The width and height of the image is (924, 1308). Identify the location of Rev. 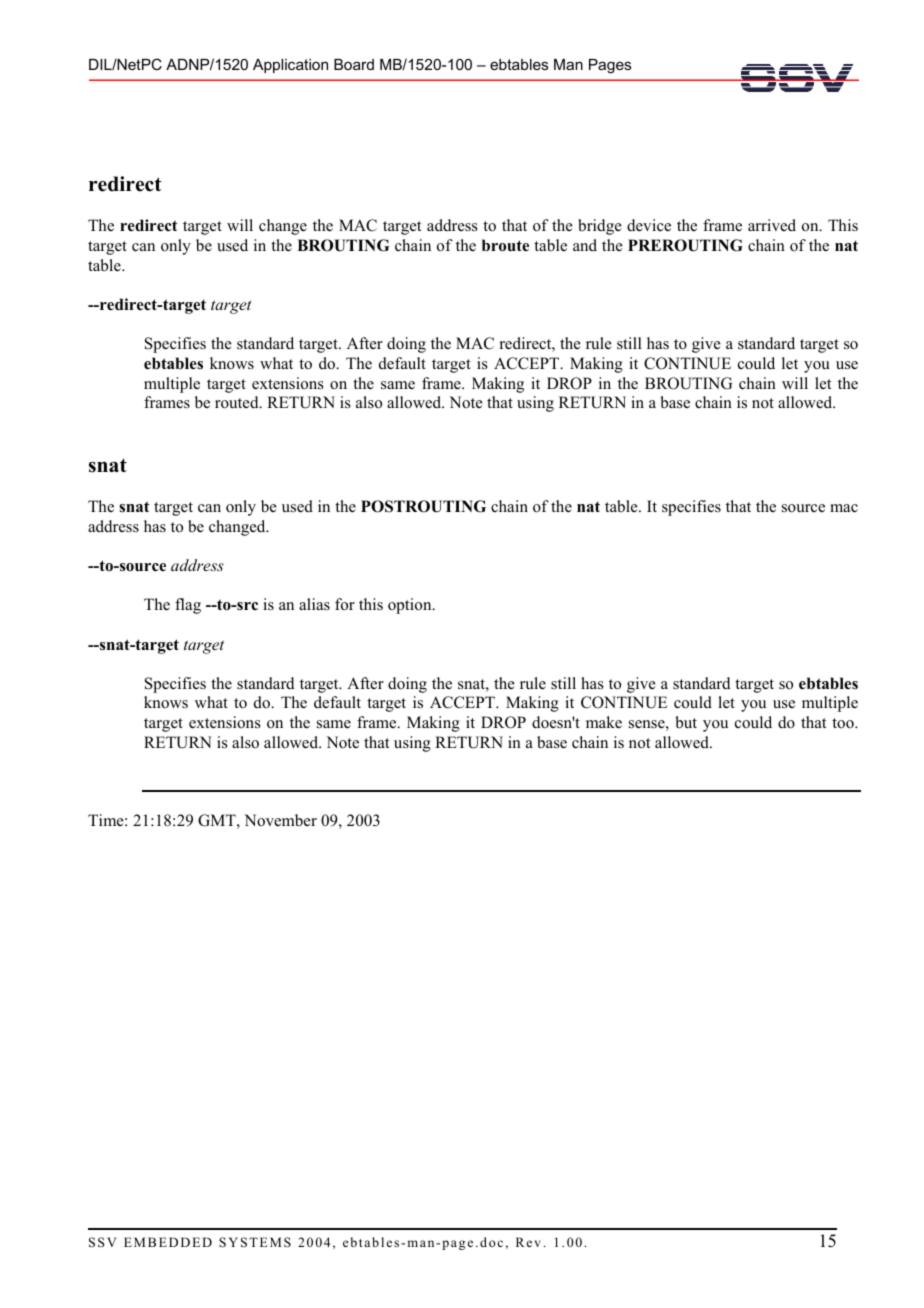
(528, 1242).
